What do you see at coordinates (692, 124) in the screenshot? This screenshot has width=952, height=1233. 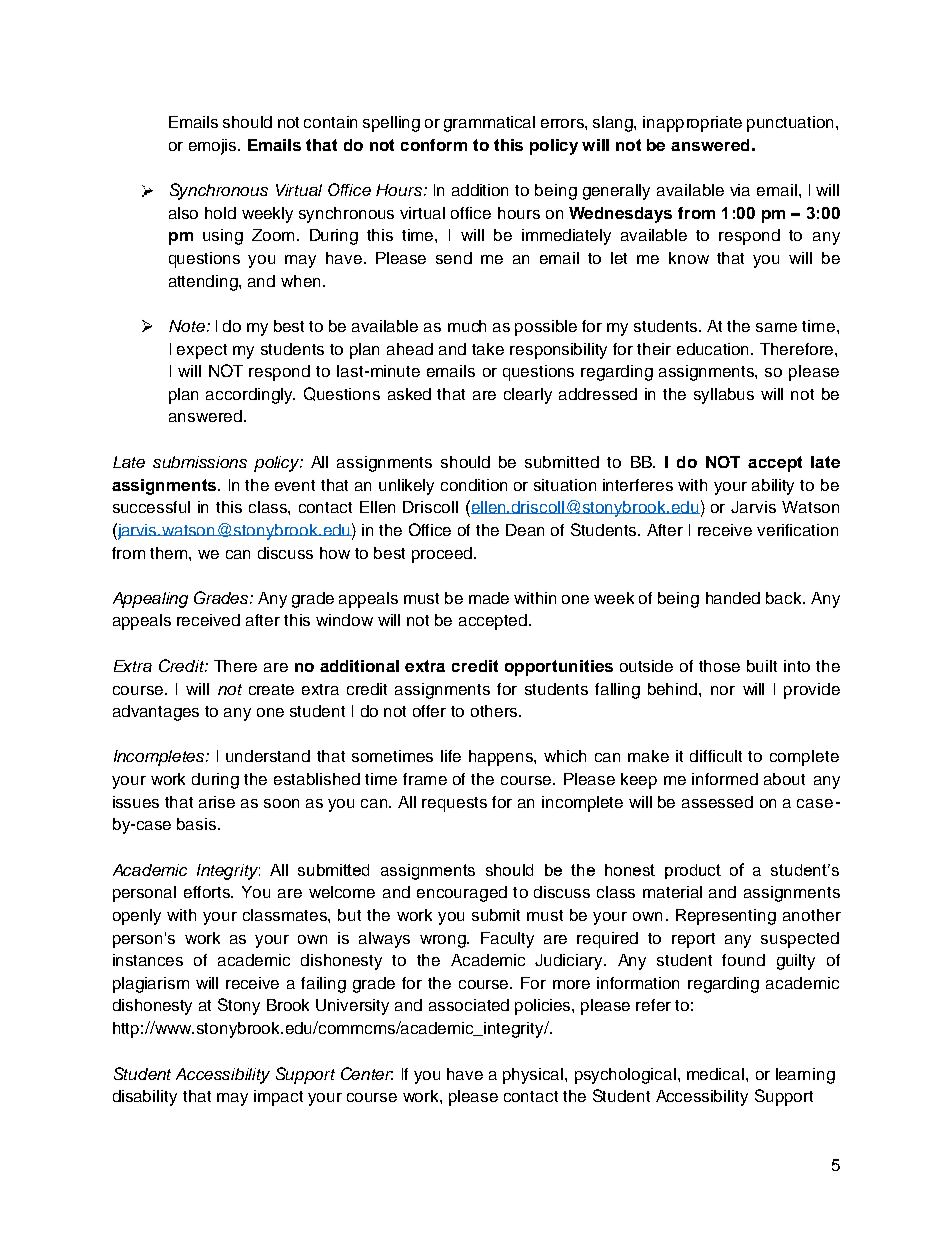 I see `inappropriate` at bounding box center [692, 124].
